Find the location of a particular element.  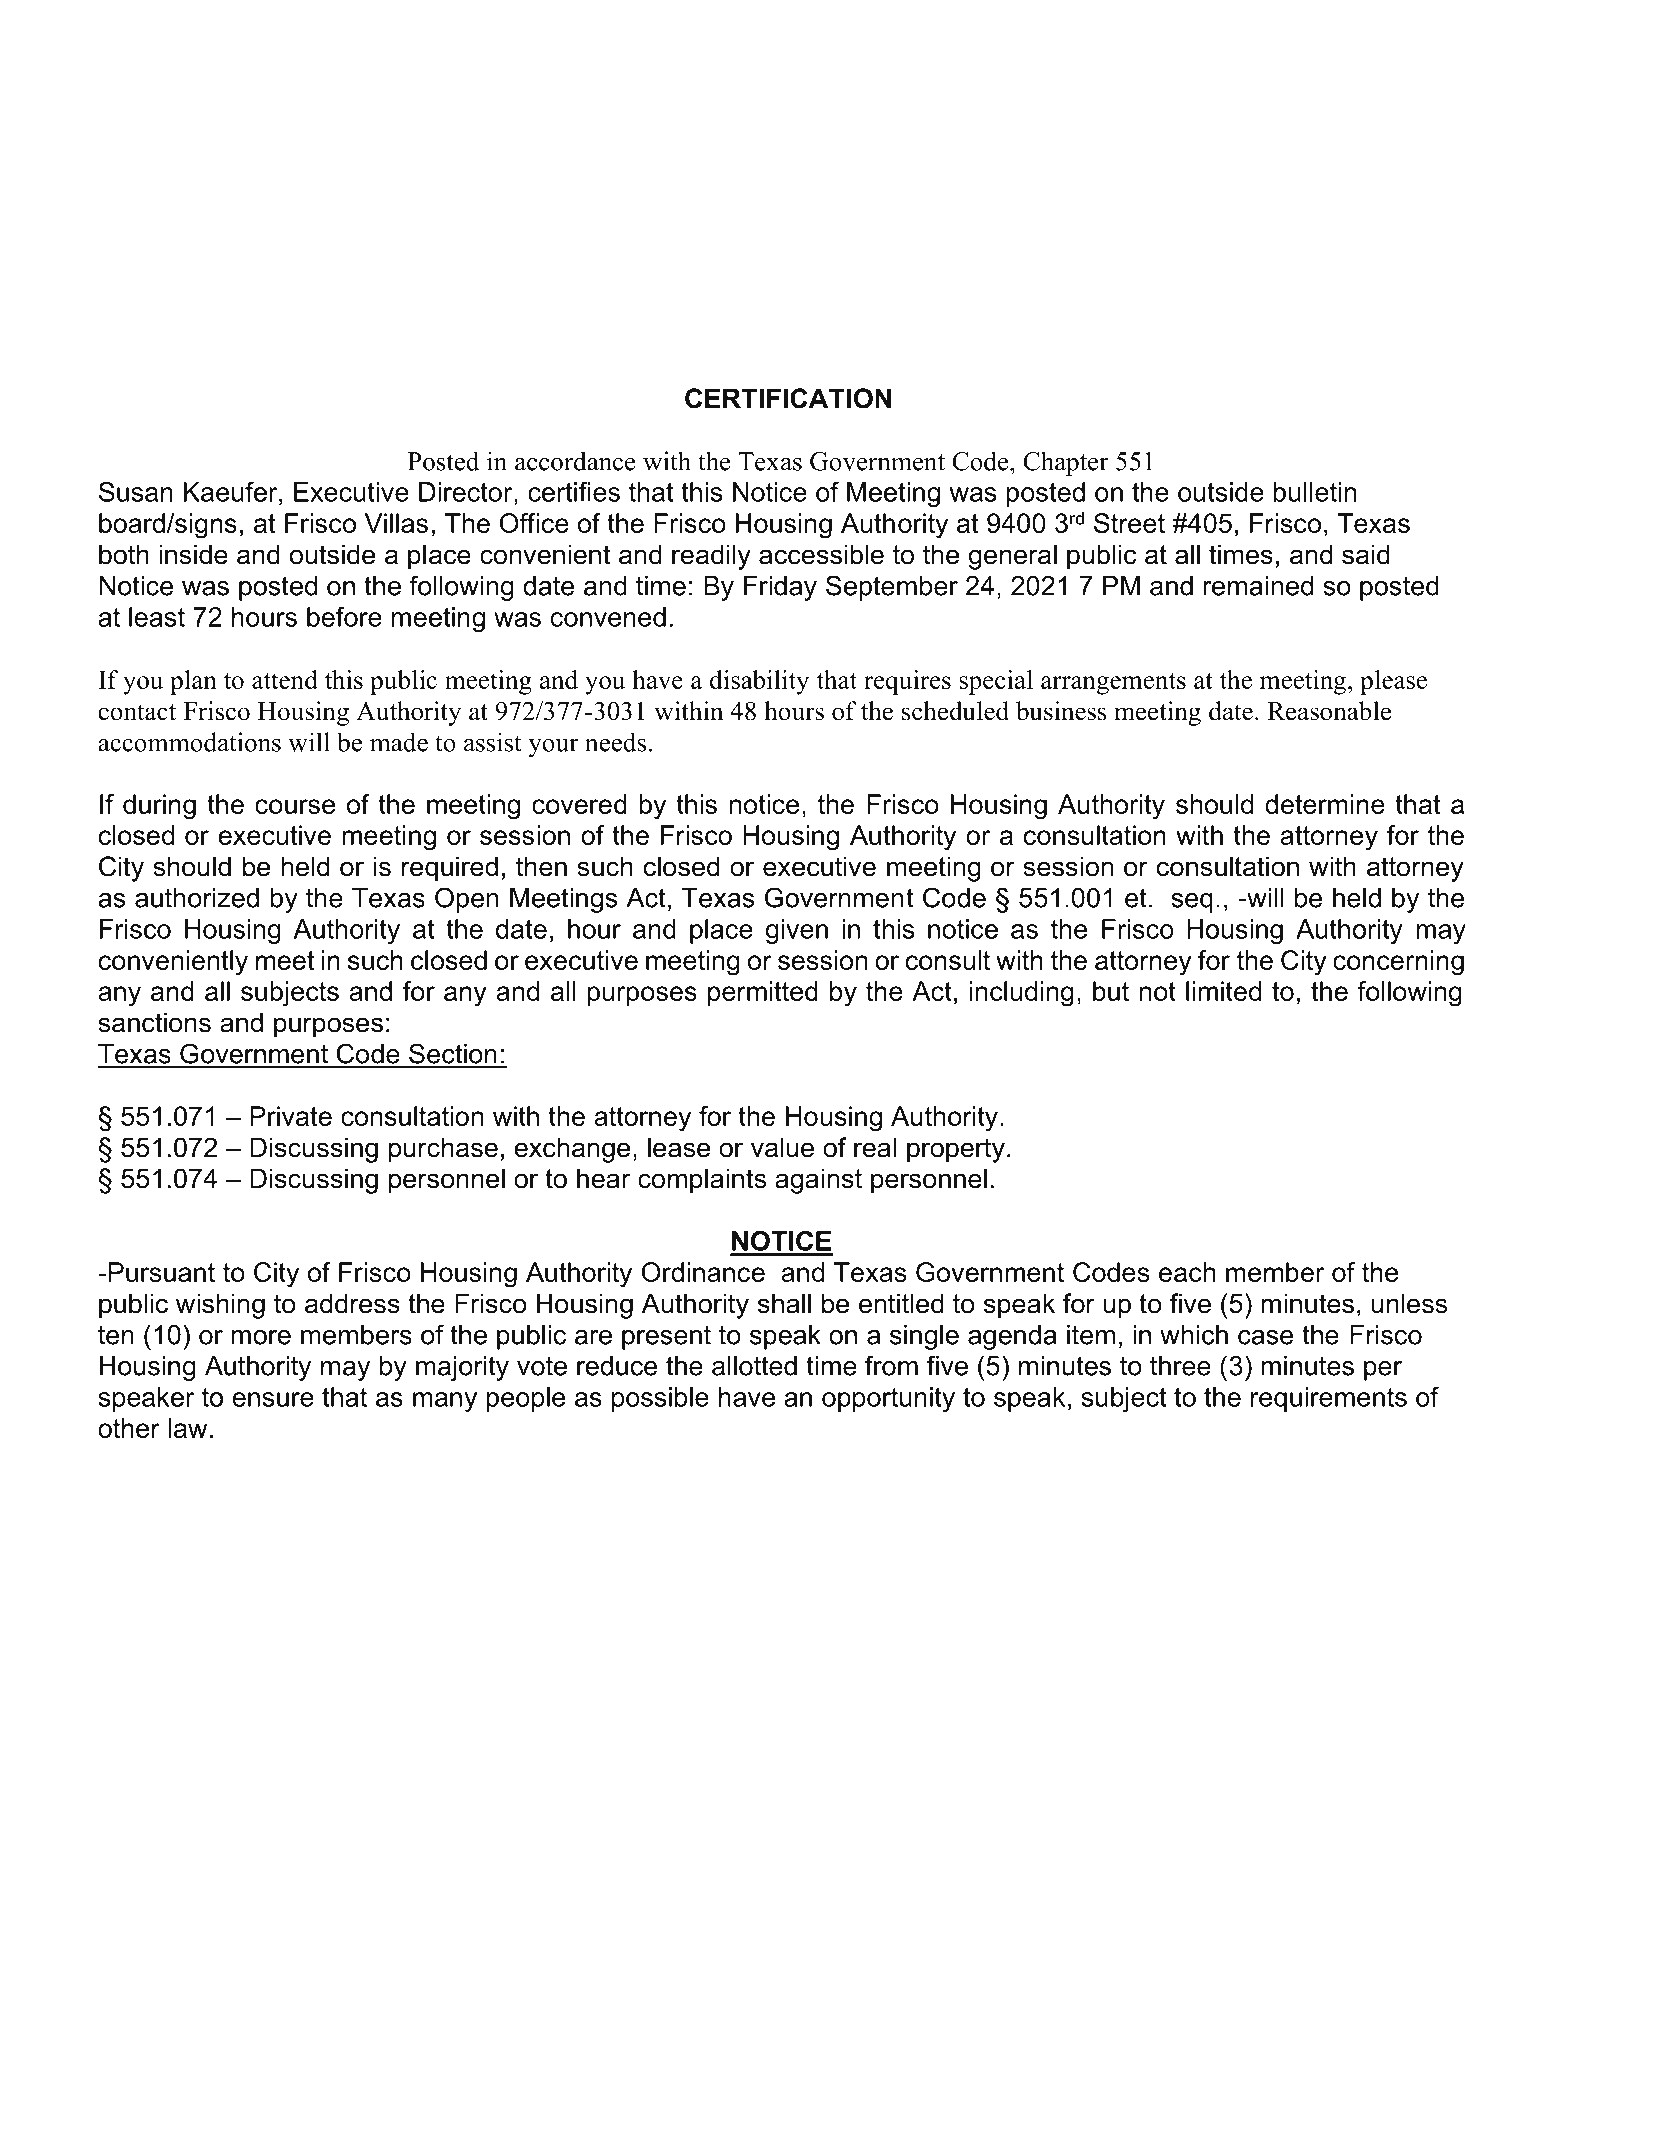

value is located at coordinates (782, 1147).
